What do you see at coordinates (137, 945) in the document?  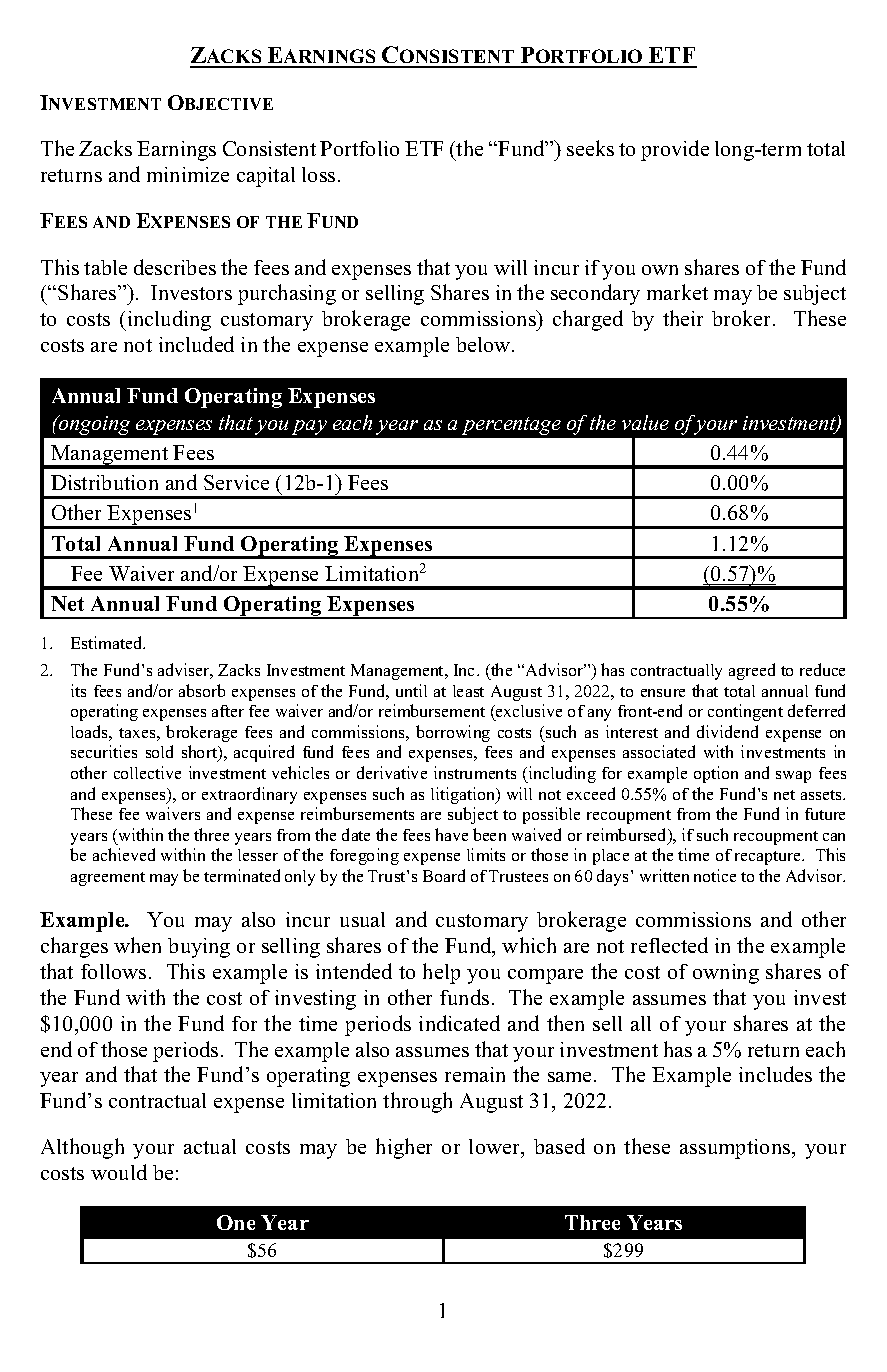 I see `when` at bounding box center [137, 945].
